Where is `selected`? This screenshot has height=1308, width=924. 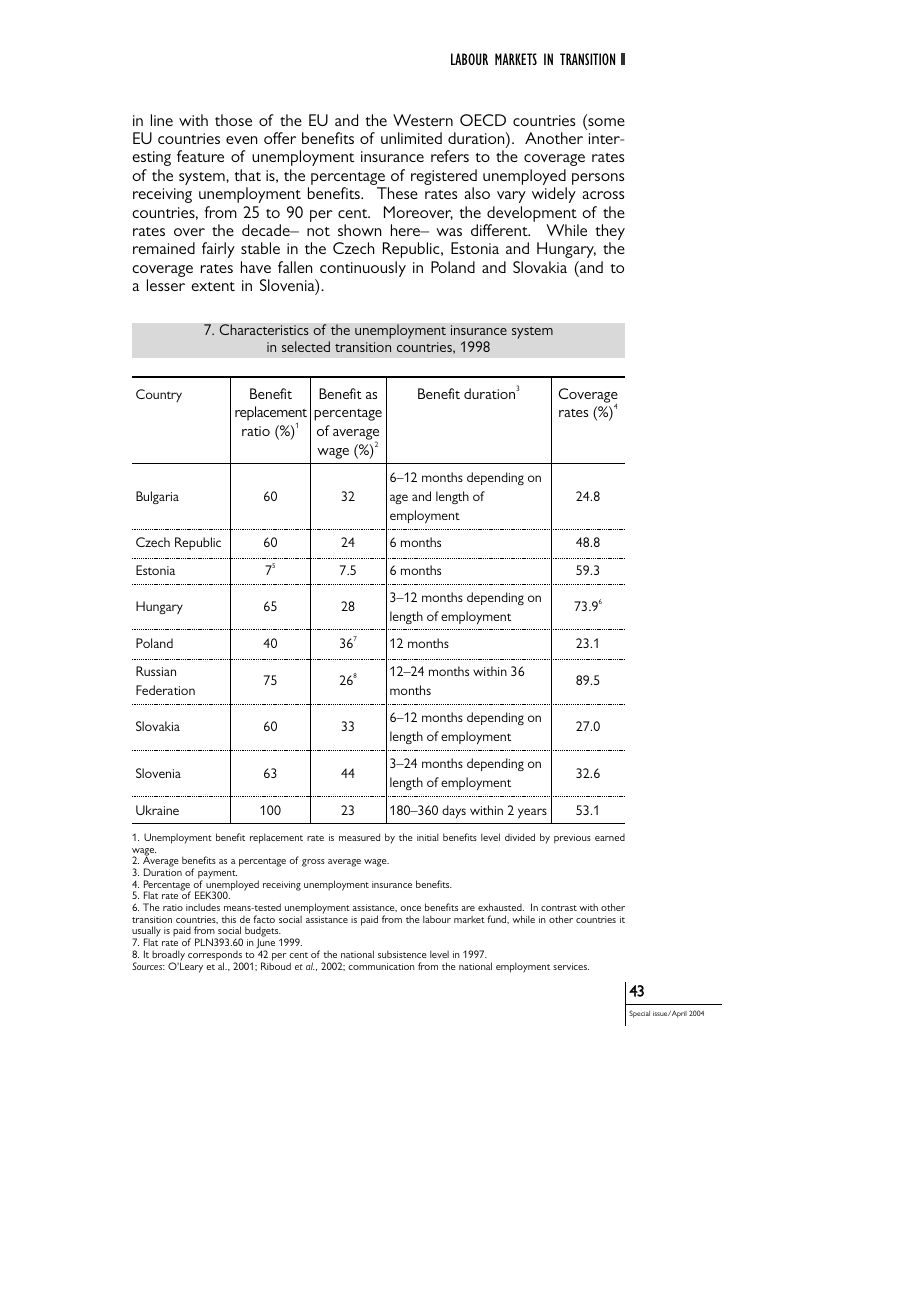 selected is located at coordinates (306, 346).
